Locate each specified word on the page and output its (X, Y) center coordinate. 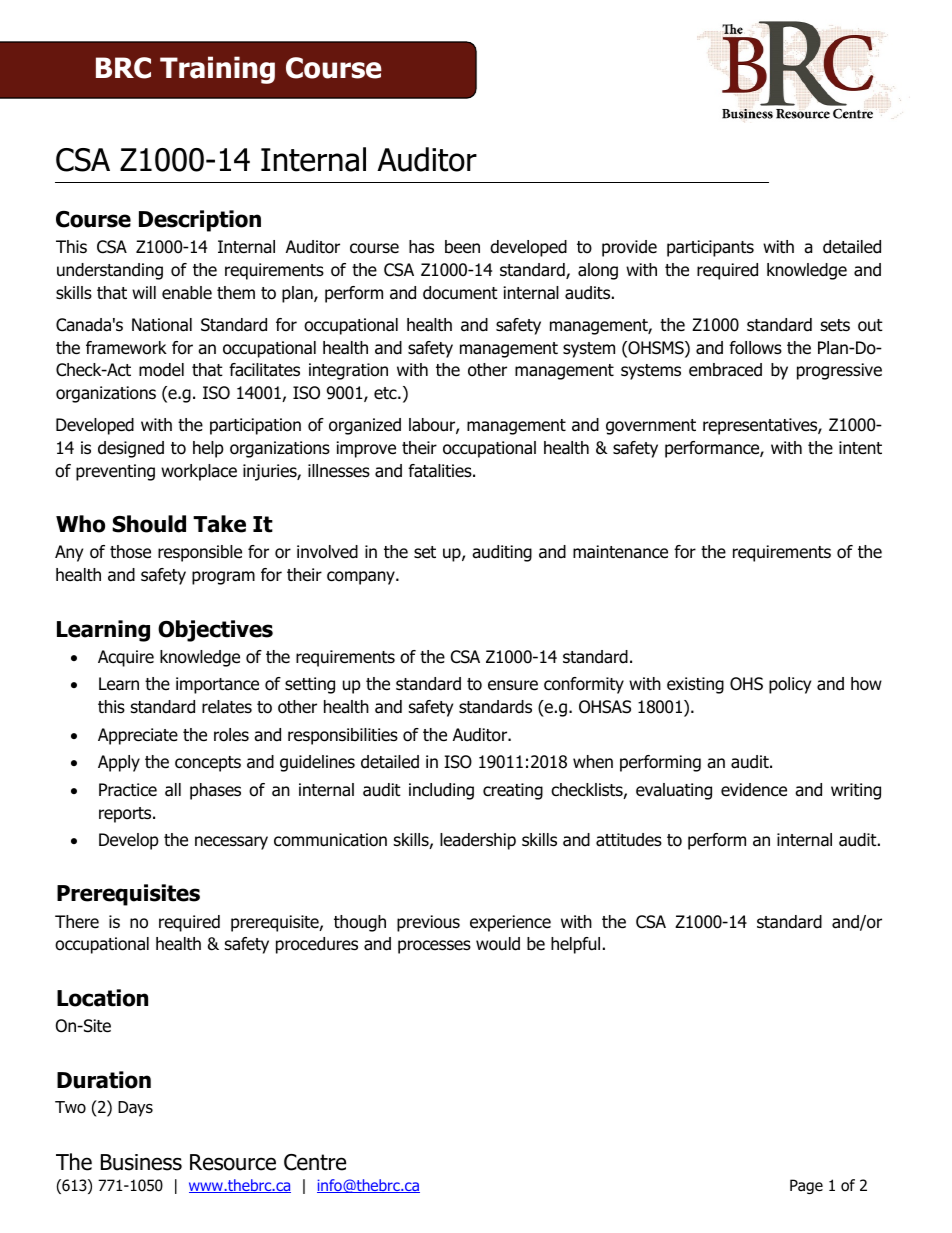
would (498, 944)
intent (860, 447)
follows (755, 348)
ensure (513, 685)
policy (790, 685)
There (77, 922)
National (162, 325)
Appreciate (138, 736)
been (462, 247)
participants (710, 248)
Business (141, 1162)
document (460, 293)
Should (149, 524)
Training (217, 70)
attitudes (629, 840)
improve (366, 449)
